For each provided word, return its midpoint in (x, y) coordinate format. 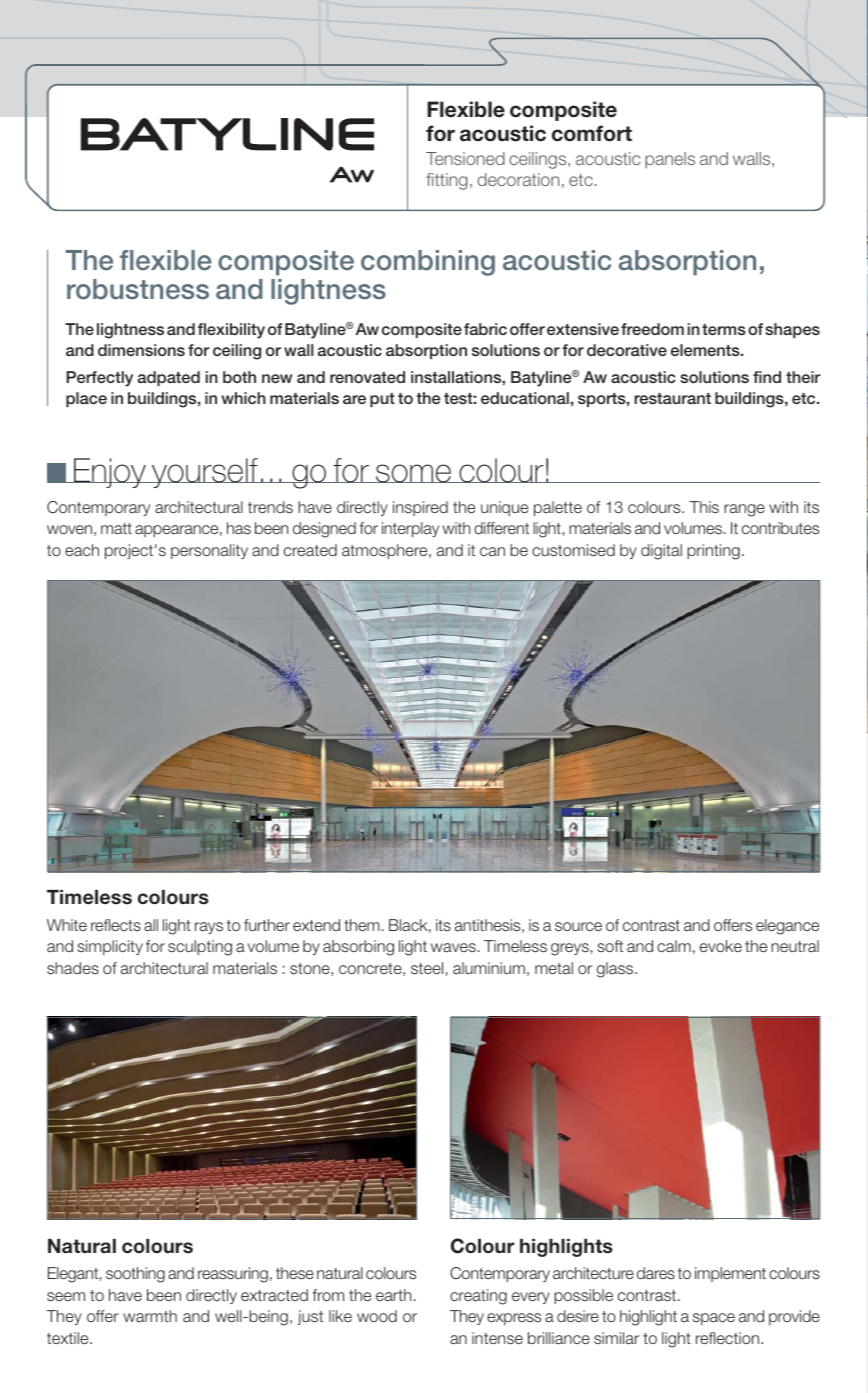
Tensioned (465, 158)
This (704, 507)
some (414, 473)
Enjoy (110, 473)
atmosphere (386, 551)
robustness (138, 289)
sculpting (200, 948)
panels (670, 160)
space (714, 1319)
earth (393, 1295)
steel (427, 968)
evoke (721, 946)
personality (209, 551)
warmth (150, 1316)
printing (713, 552)
